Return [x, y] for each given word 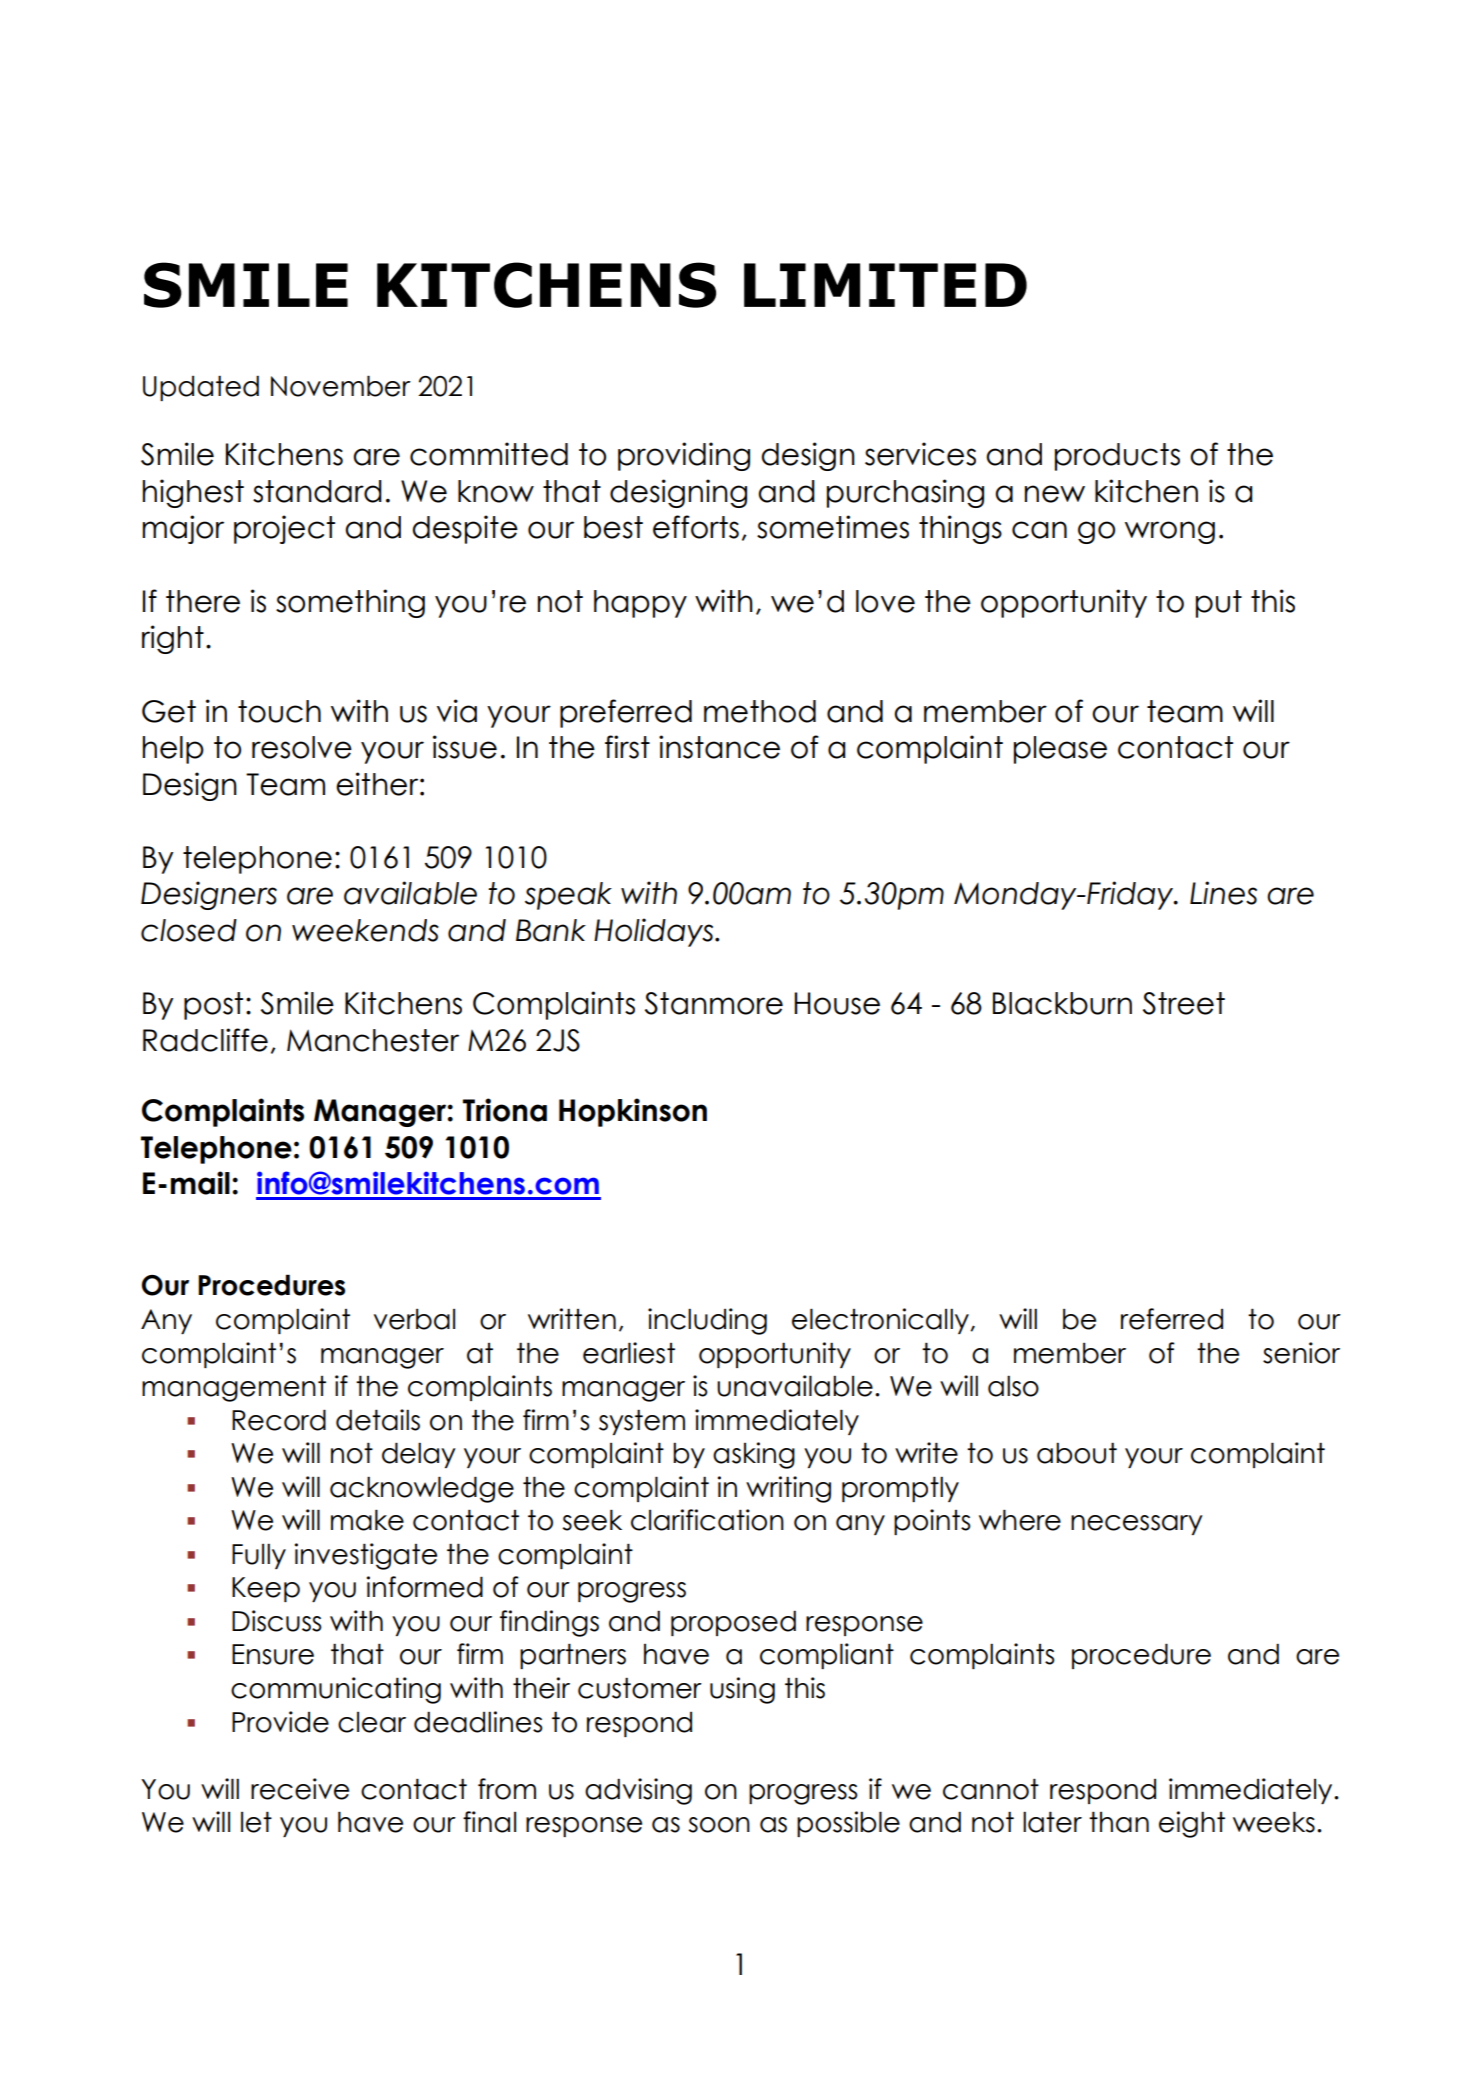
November [341, 386]
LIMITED [885, 285]
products [1117, 457]
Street [1184, 1003]
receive [300, 1789]
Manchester [373, 1040]
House [837, 1003]
